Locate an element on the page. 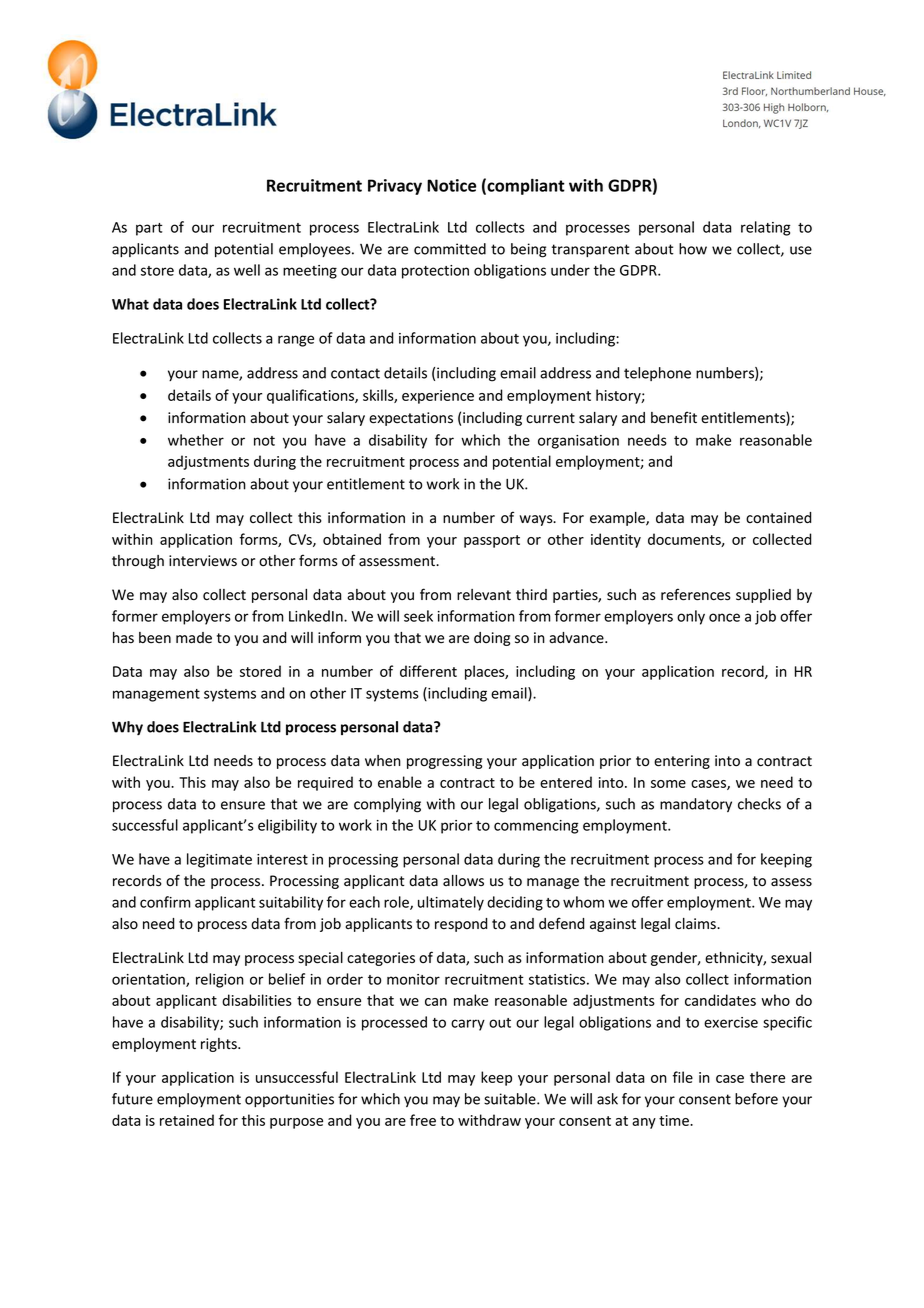 This image has height=1308, width=924. relating is located at coordinates (766, 228).
